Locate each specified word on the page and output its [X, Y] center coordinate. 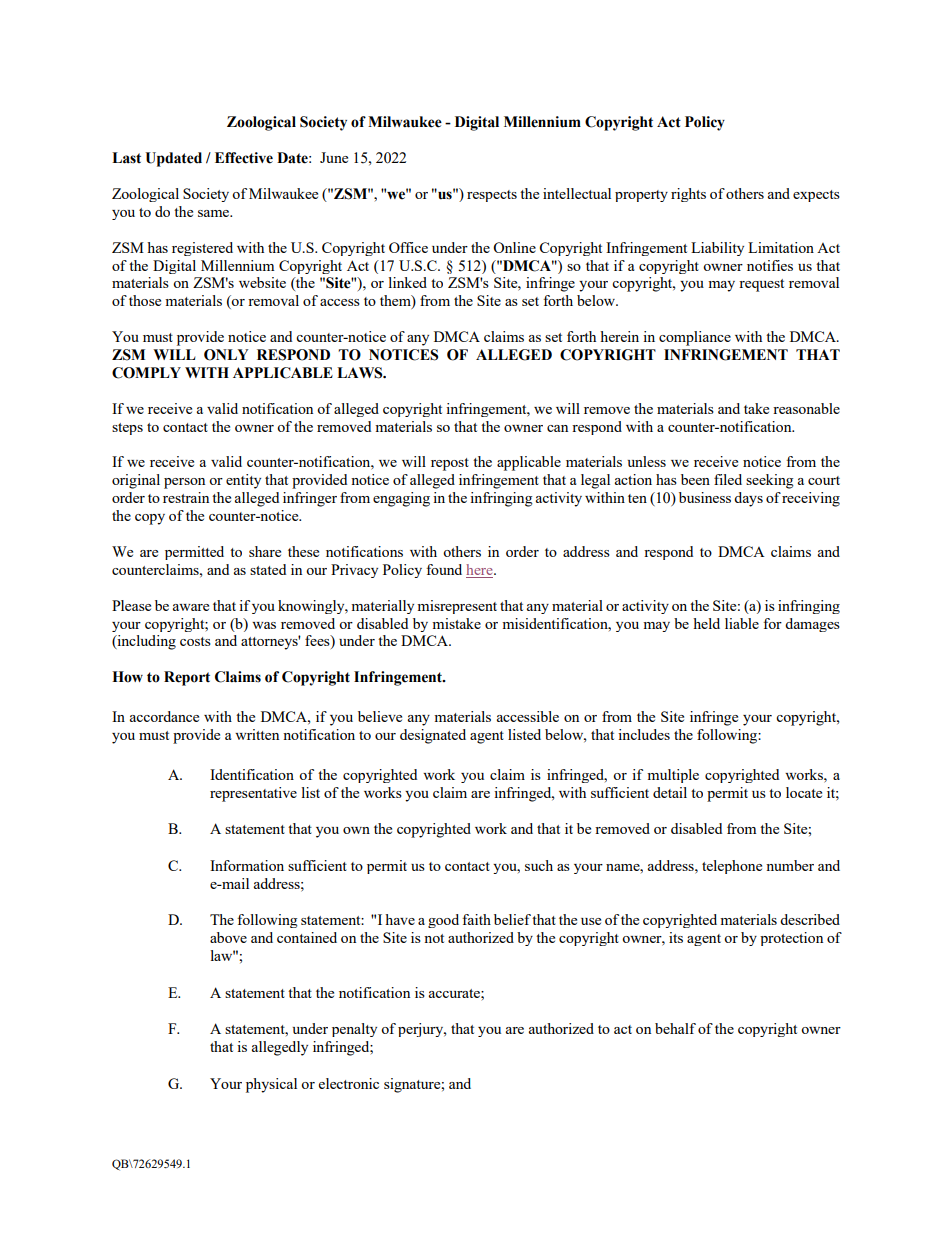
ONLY [226, 355]
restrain [186, 497]
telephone [732, 867]
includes [644, 734]
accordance [164, 716]
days [748, 499]
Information [247, 865]
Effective [244, 158]
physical [271, 1085]
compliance [695, 338]
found [444, 569]
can [557, 428]
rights [688, 195]
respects [492, 196]
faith [476, 919]
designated [433, 736]
